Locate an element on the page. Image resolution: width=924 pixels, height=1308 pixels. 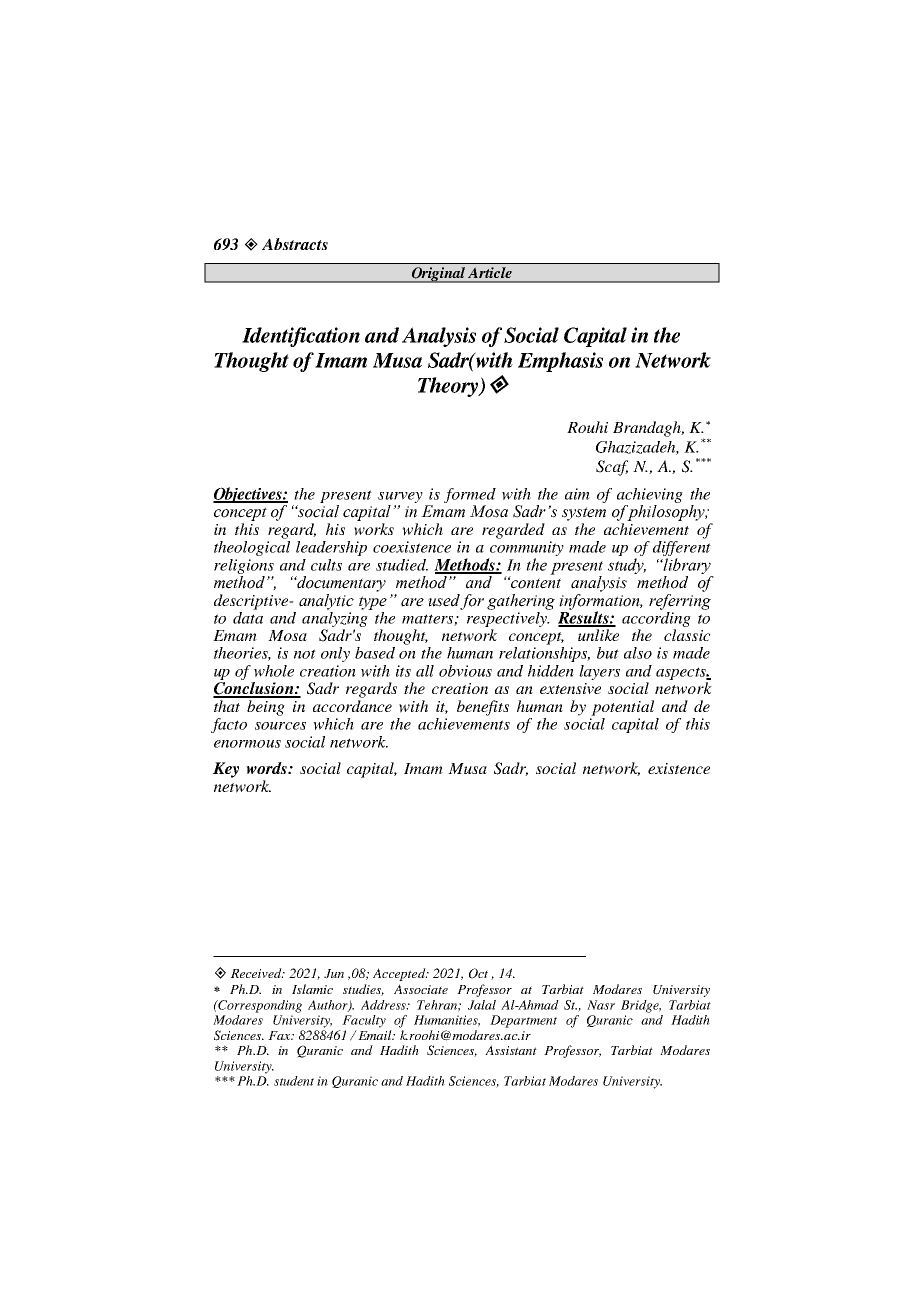
student is located at coordinates (294, 1081).
